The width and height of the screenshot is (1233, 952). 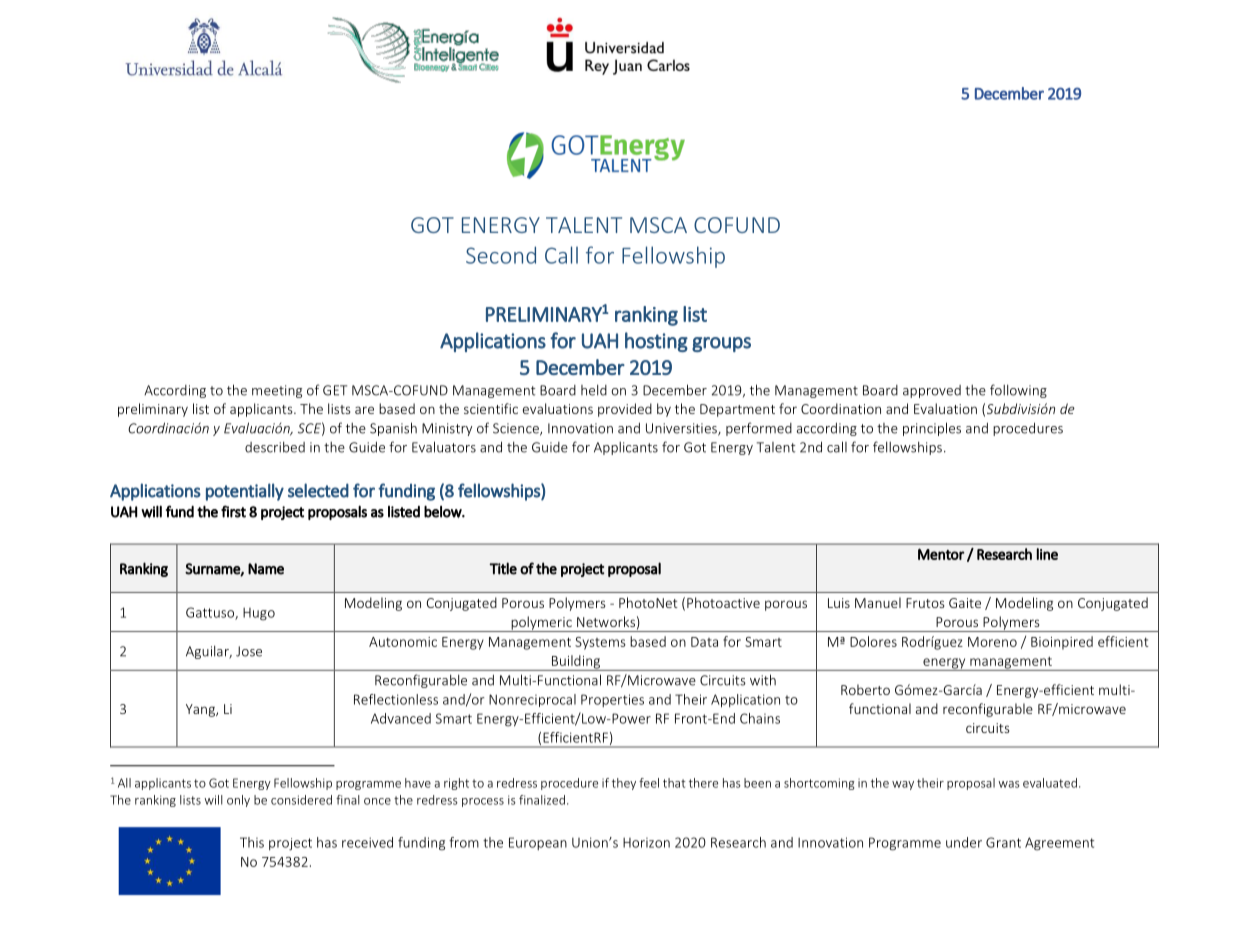 I want to click on groups, so click(x=721, y=344).
